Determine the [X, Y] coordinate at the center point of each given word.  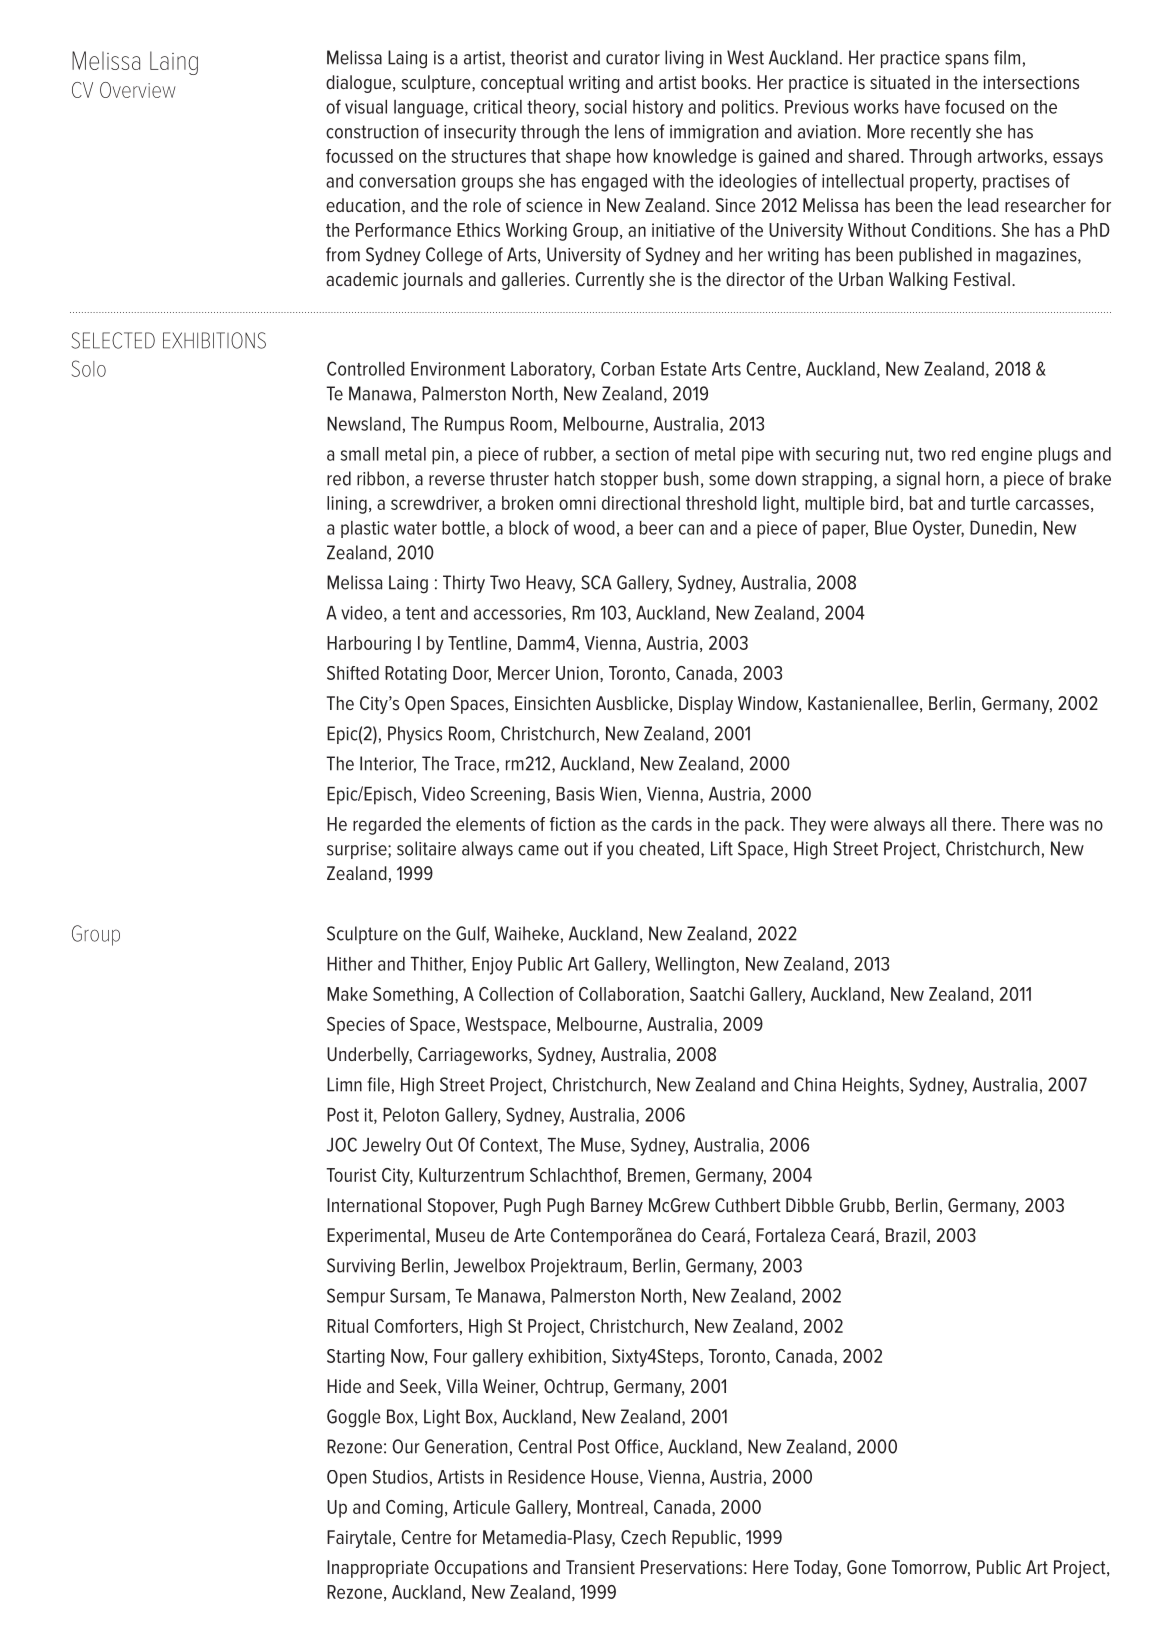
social [606, 107]
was [1064, 825]
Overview [137, 90]
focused [974, 107]
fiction [572, 824]
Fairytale [359, 1539]
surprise [358, 850]
